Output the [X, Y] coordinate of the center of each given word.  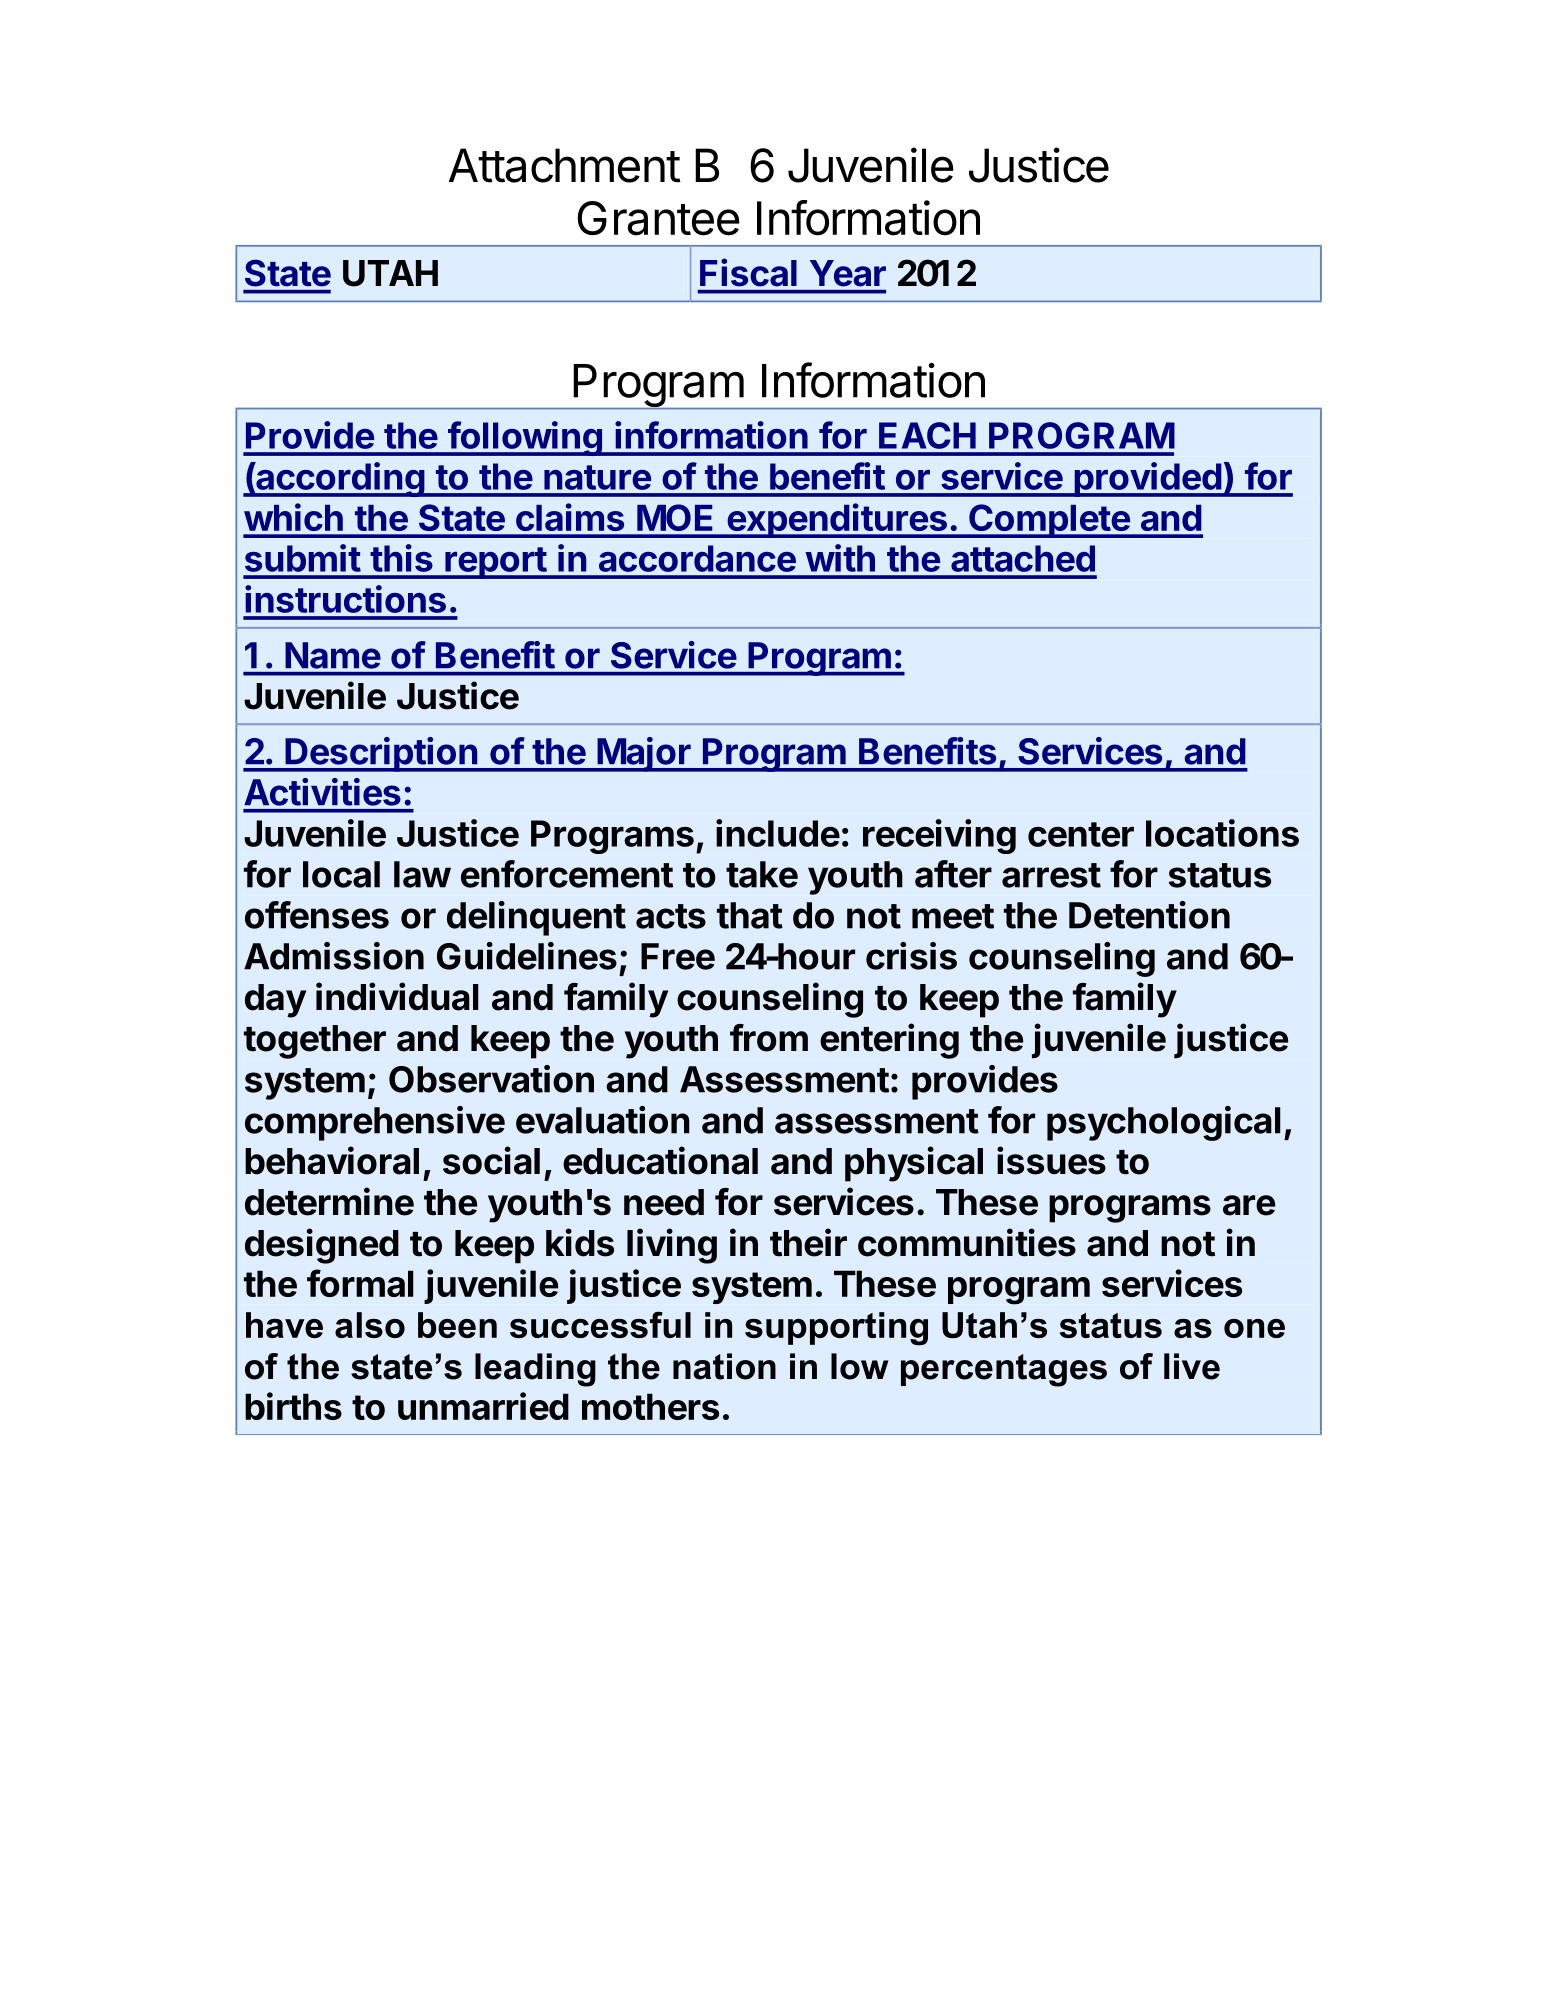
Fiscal [748, 272]
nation [724, 1366]
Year [848, 273]
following [524, 438]
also [370, 1325]
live [1192, 1366]
